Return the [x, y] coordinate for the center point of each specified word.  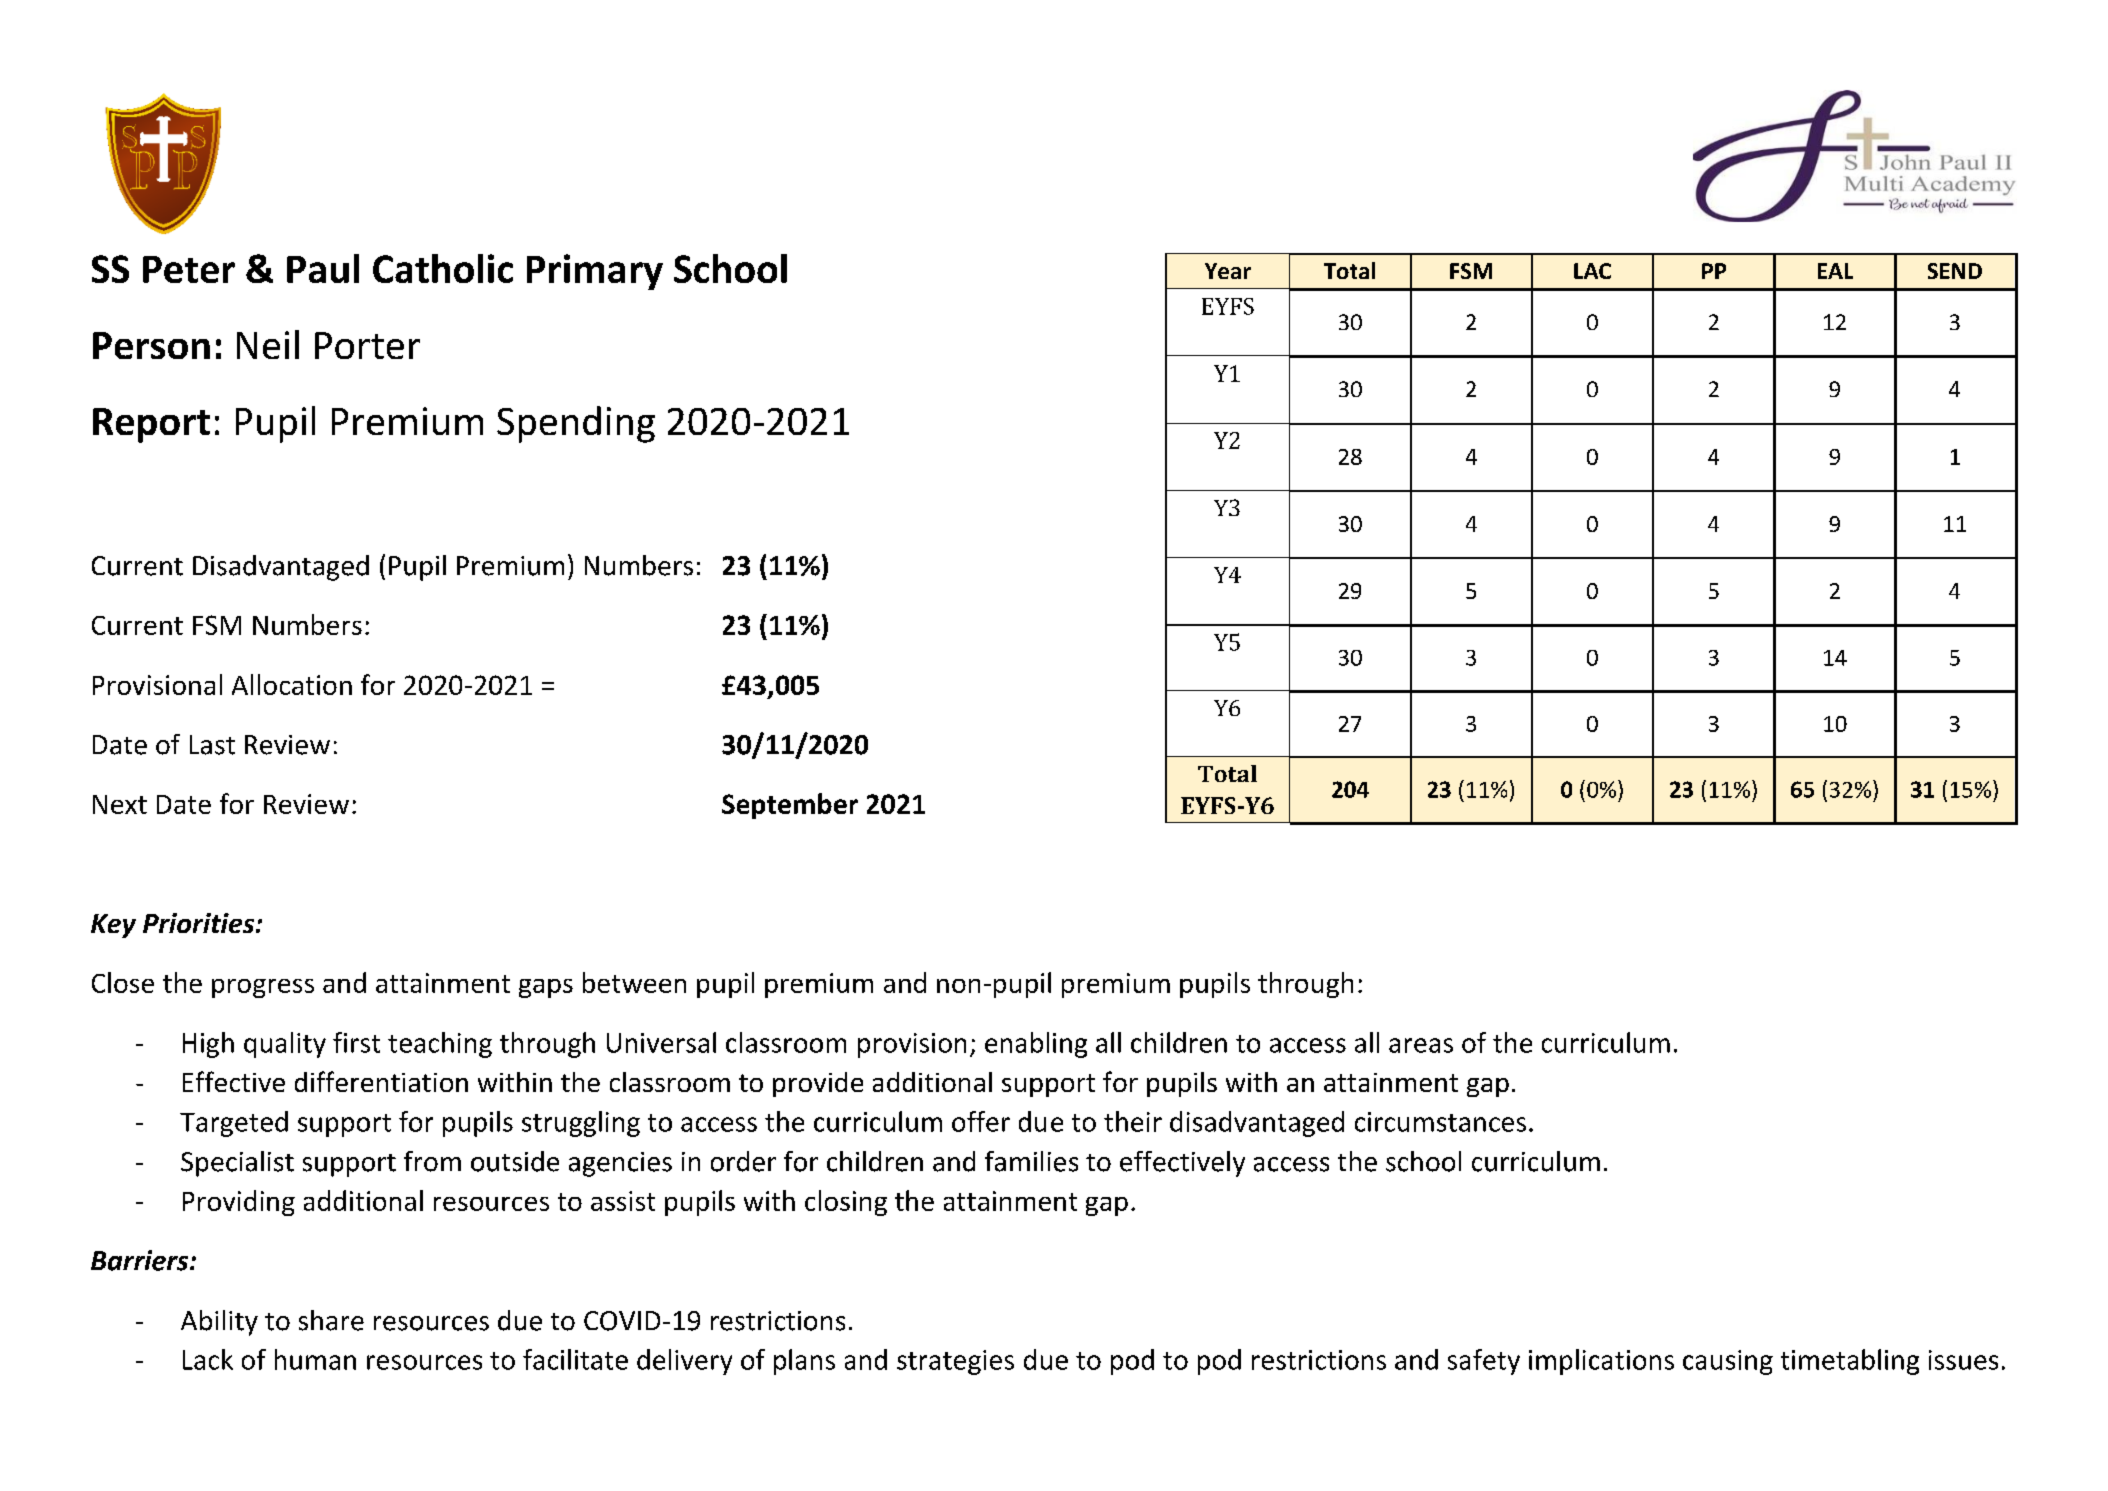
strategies [955, 1362]
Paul [323, 268]
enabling [1036, 1045]
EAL [1835, 271]
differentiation [381, 1081]
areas [1421, 1045]
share [331, 1320]
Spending [576, 424]
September [790, 806]
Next [120, 804]
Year [1228, 271]
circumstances [1440, 1122]
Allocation [292, 684]
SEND [1955, 271]
